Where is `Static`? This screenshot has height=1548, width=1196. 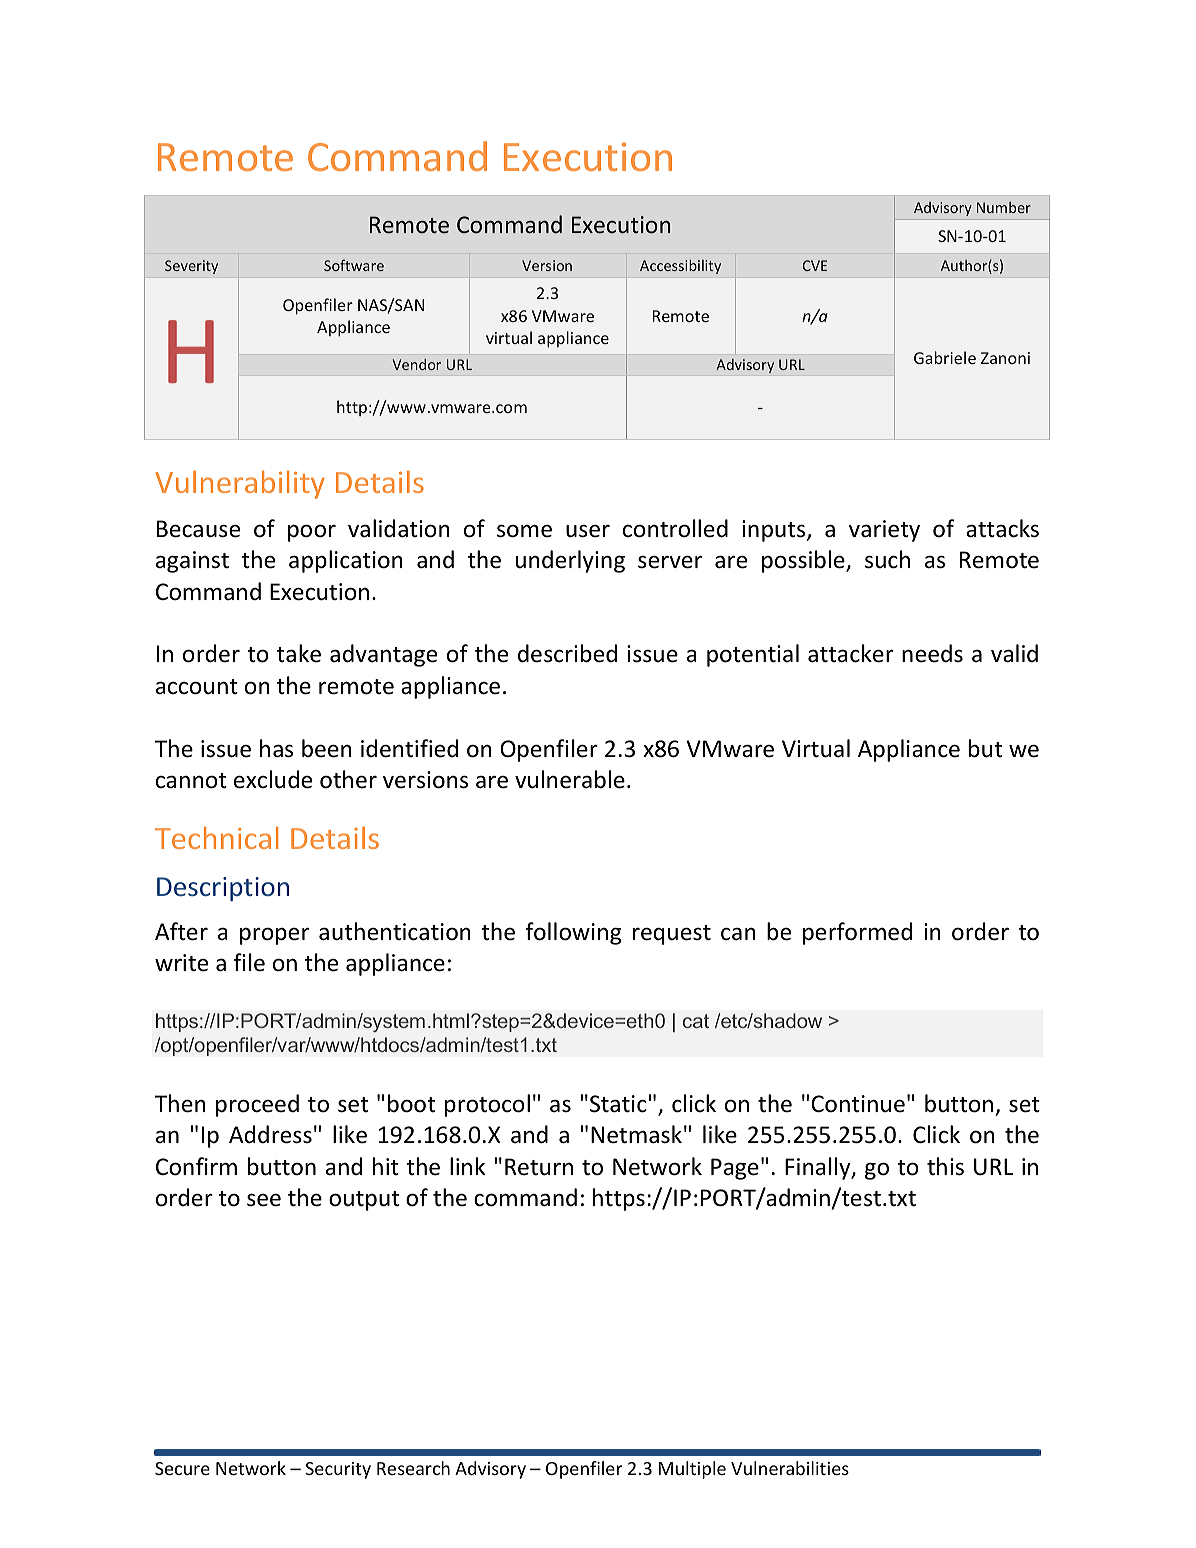 Static is located at coordinates (618, 1104).
